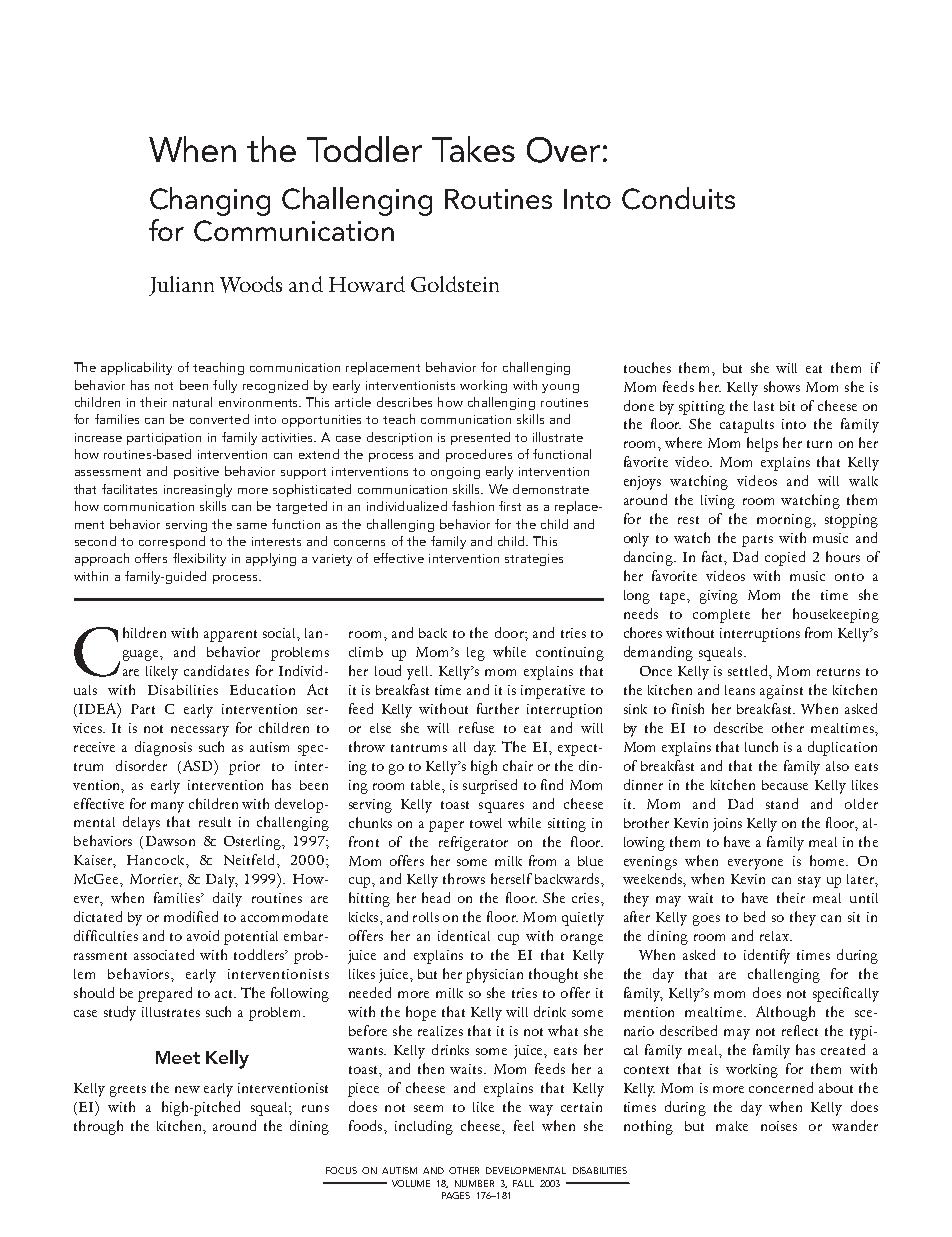 This page has height=1237, width=952. I want to click on ASD, so click(197, 765).
